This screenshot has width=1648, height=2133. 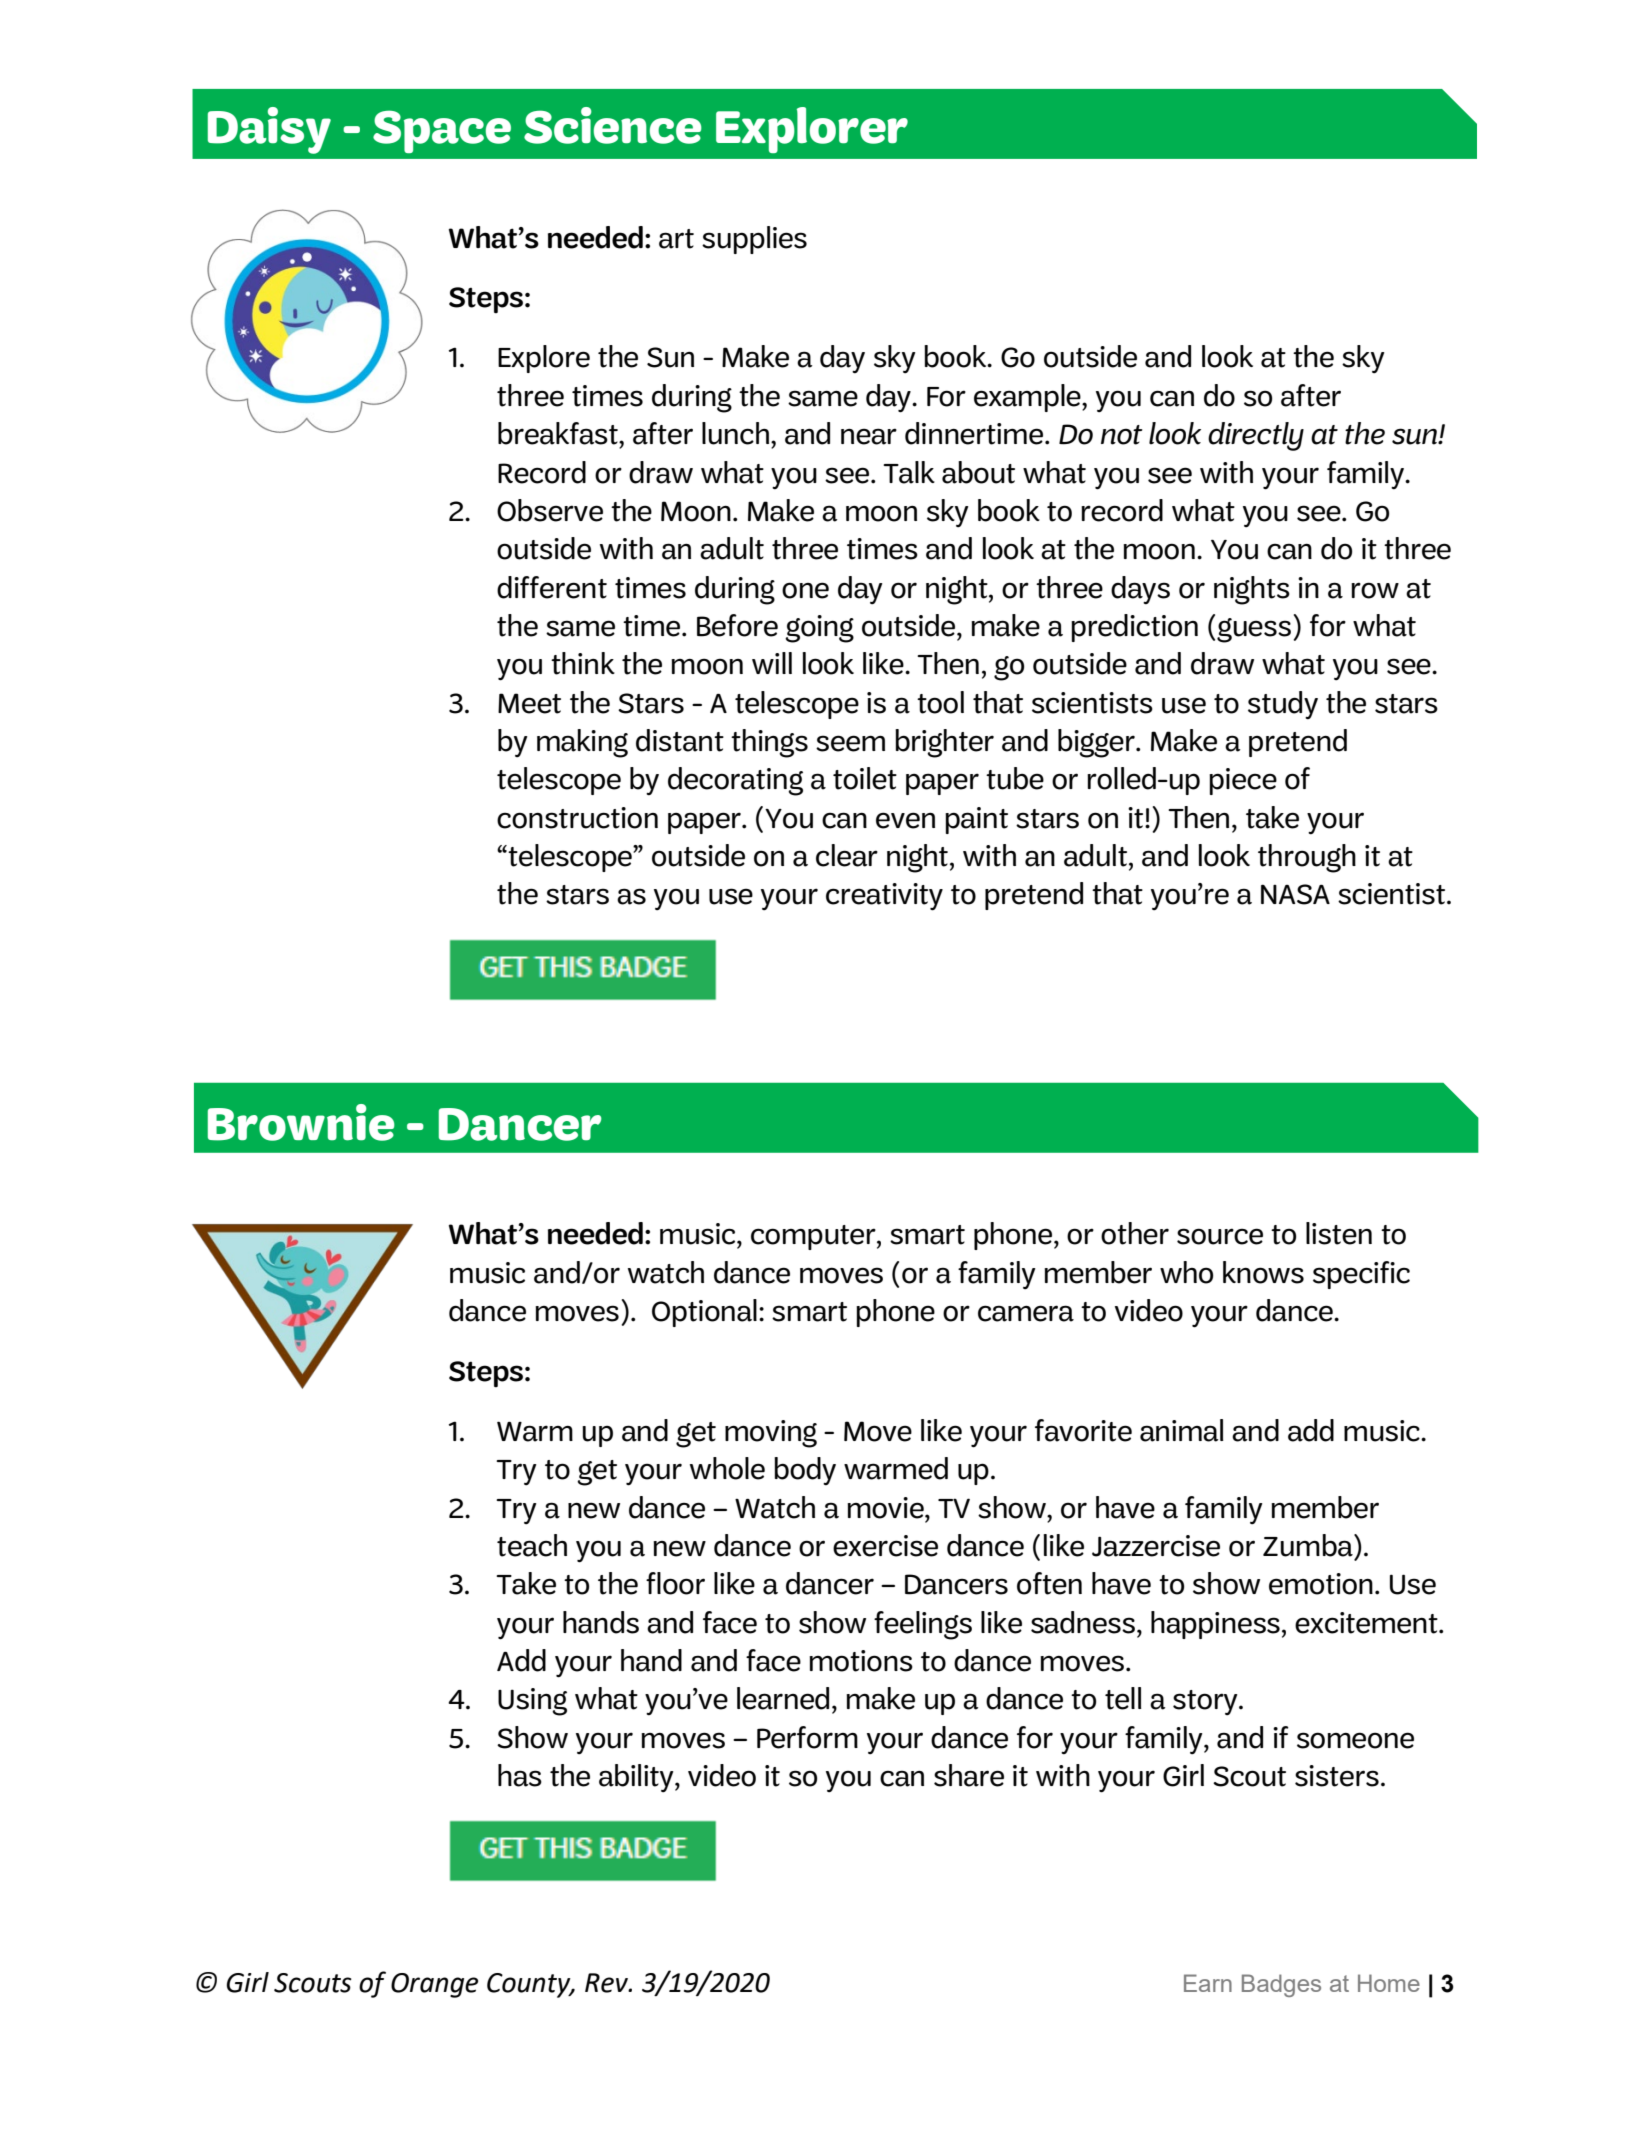 What do you see at coordinates (520, 1775) in the screenshot?
I see `has` at bounding box center [520, 1775].
